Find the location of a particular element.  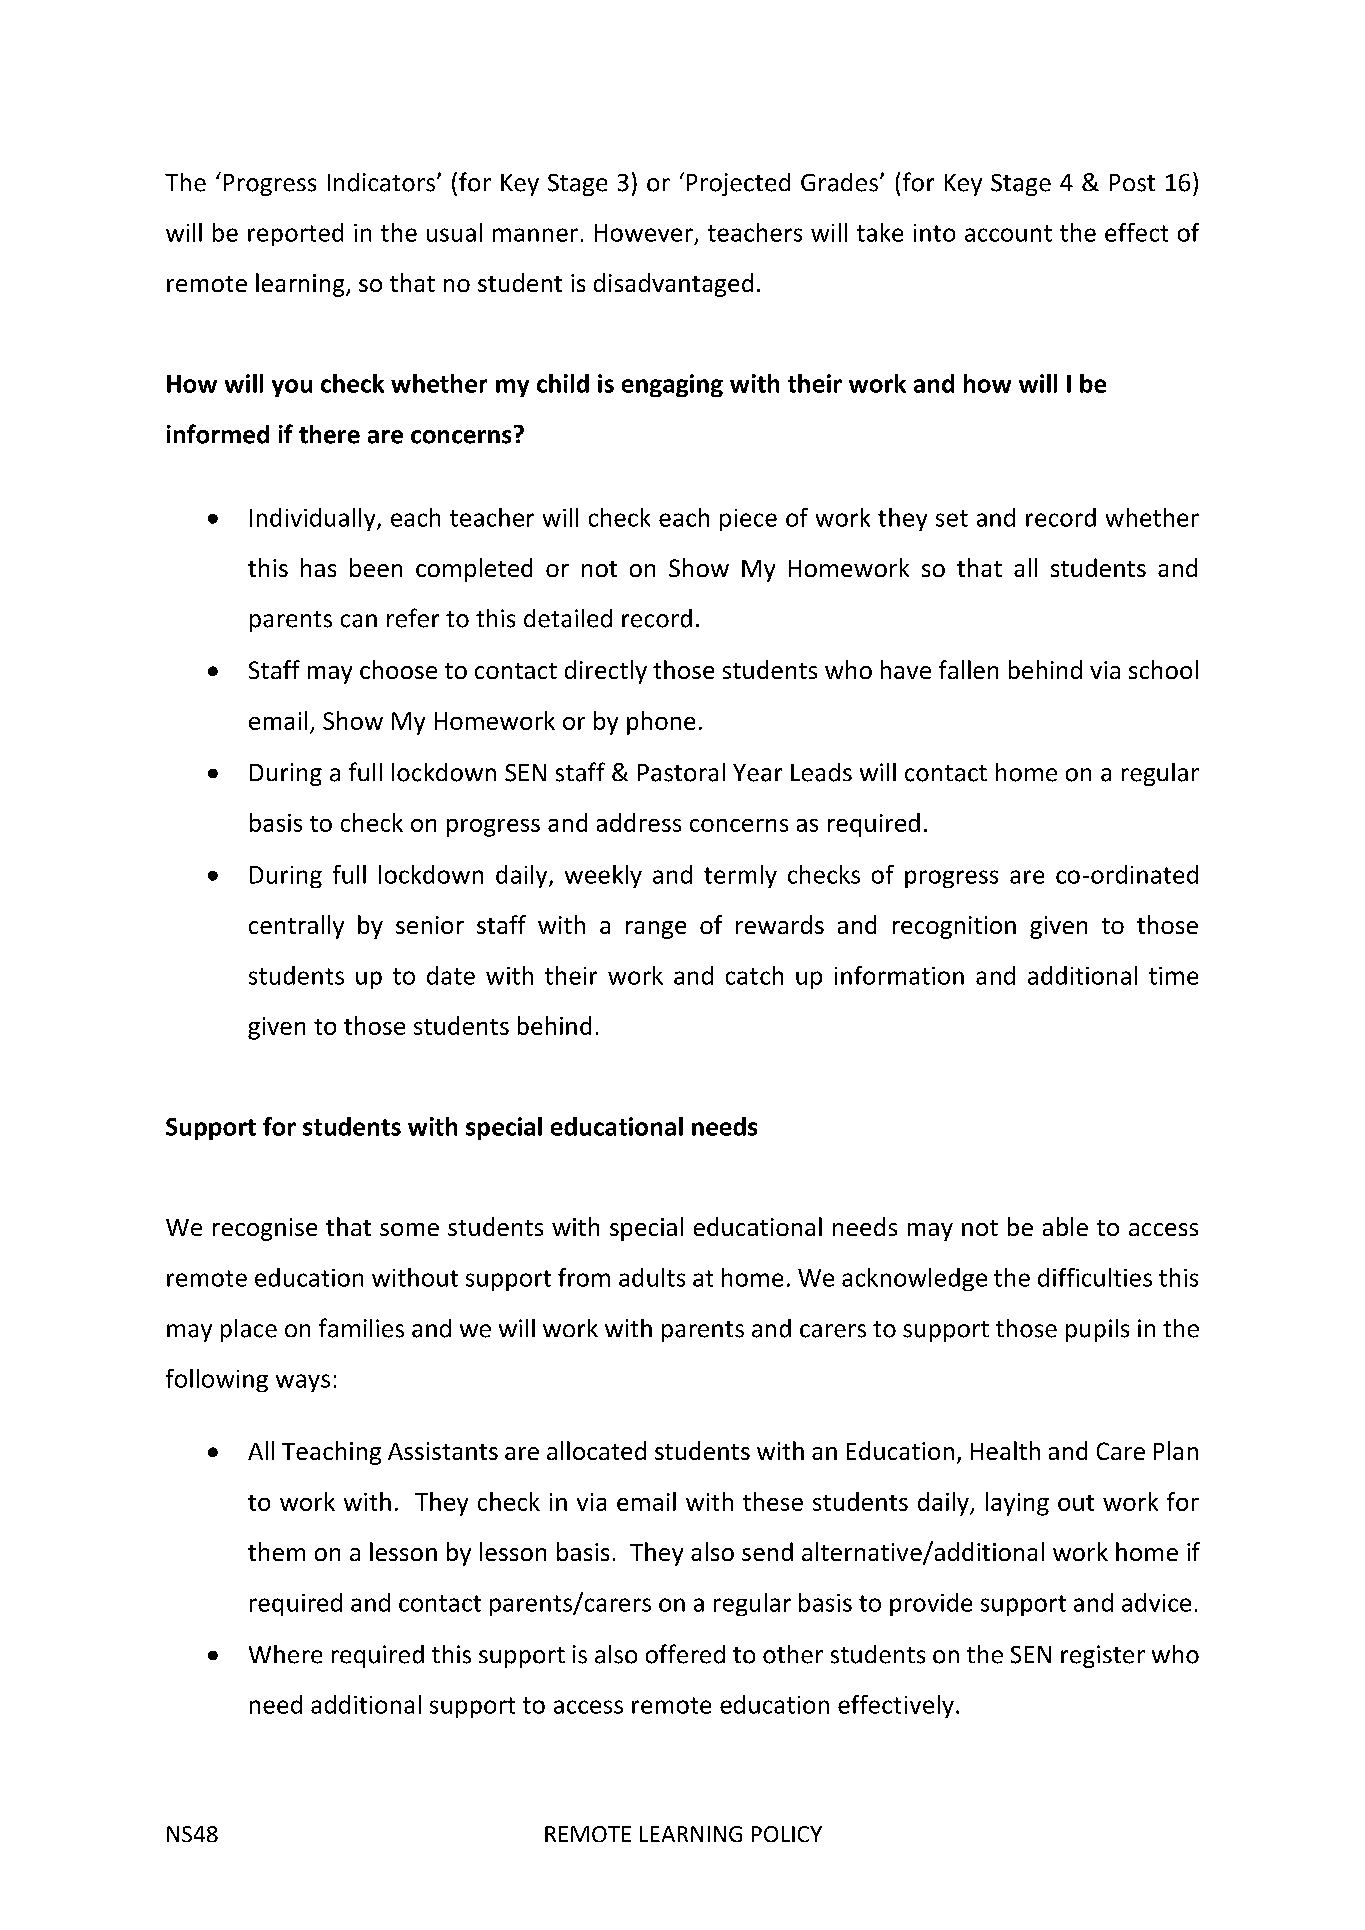

POLICY is located at coordinates (787, 1834).
